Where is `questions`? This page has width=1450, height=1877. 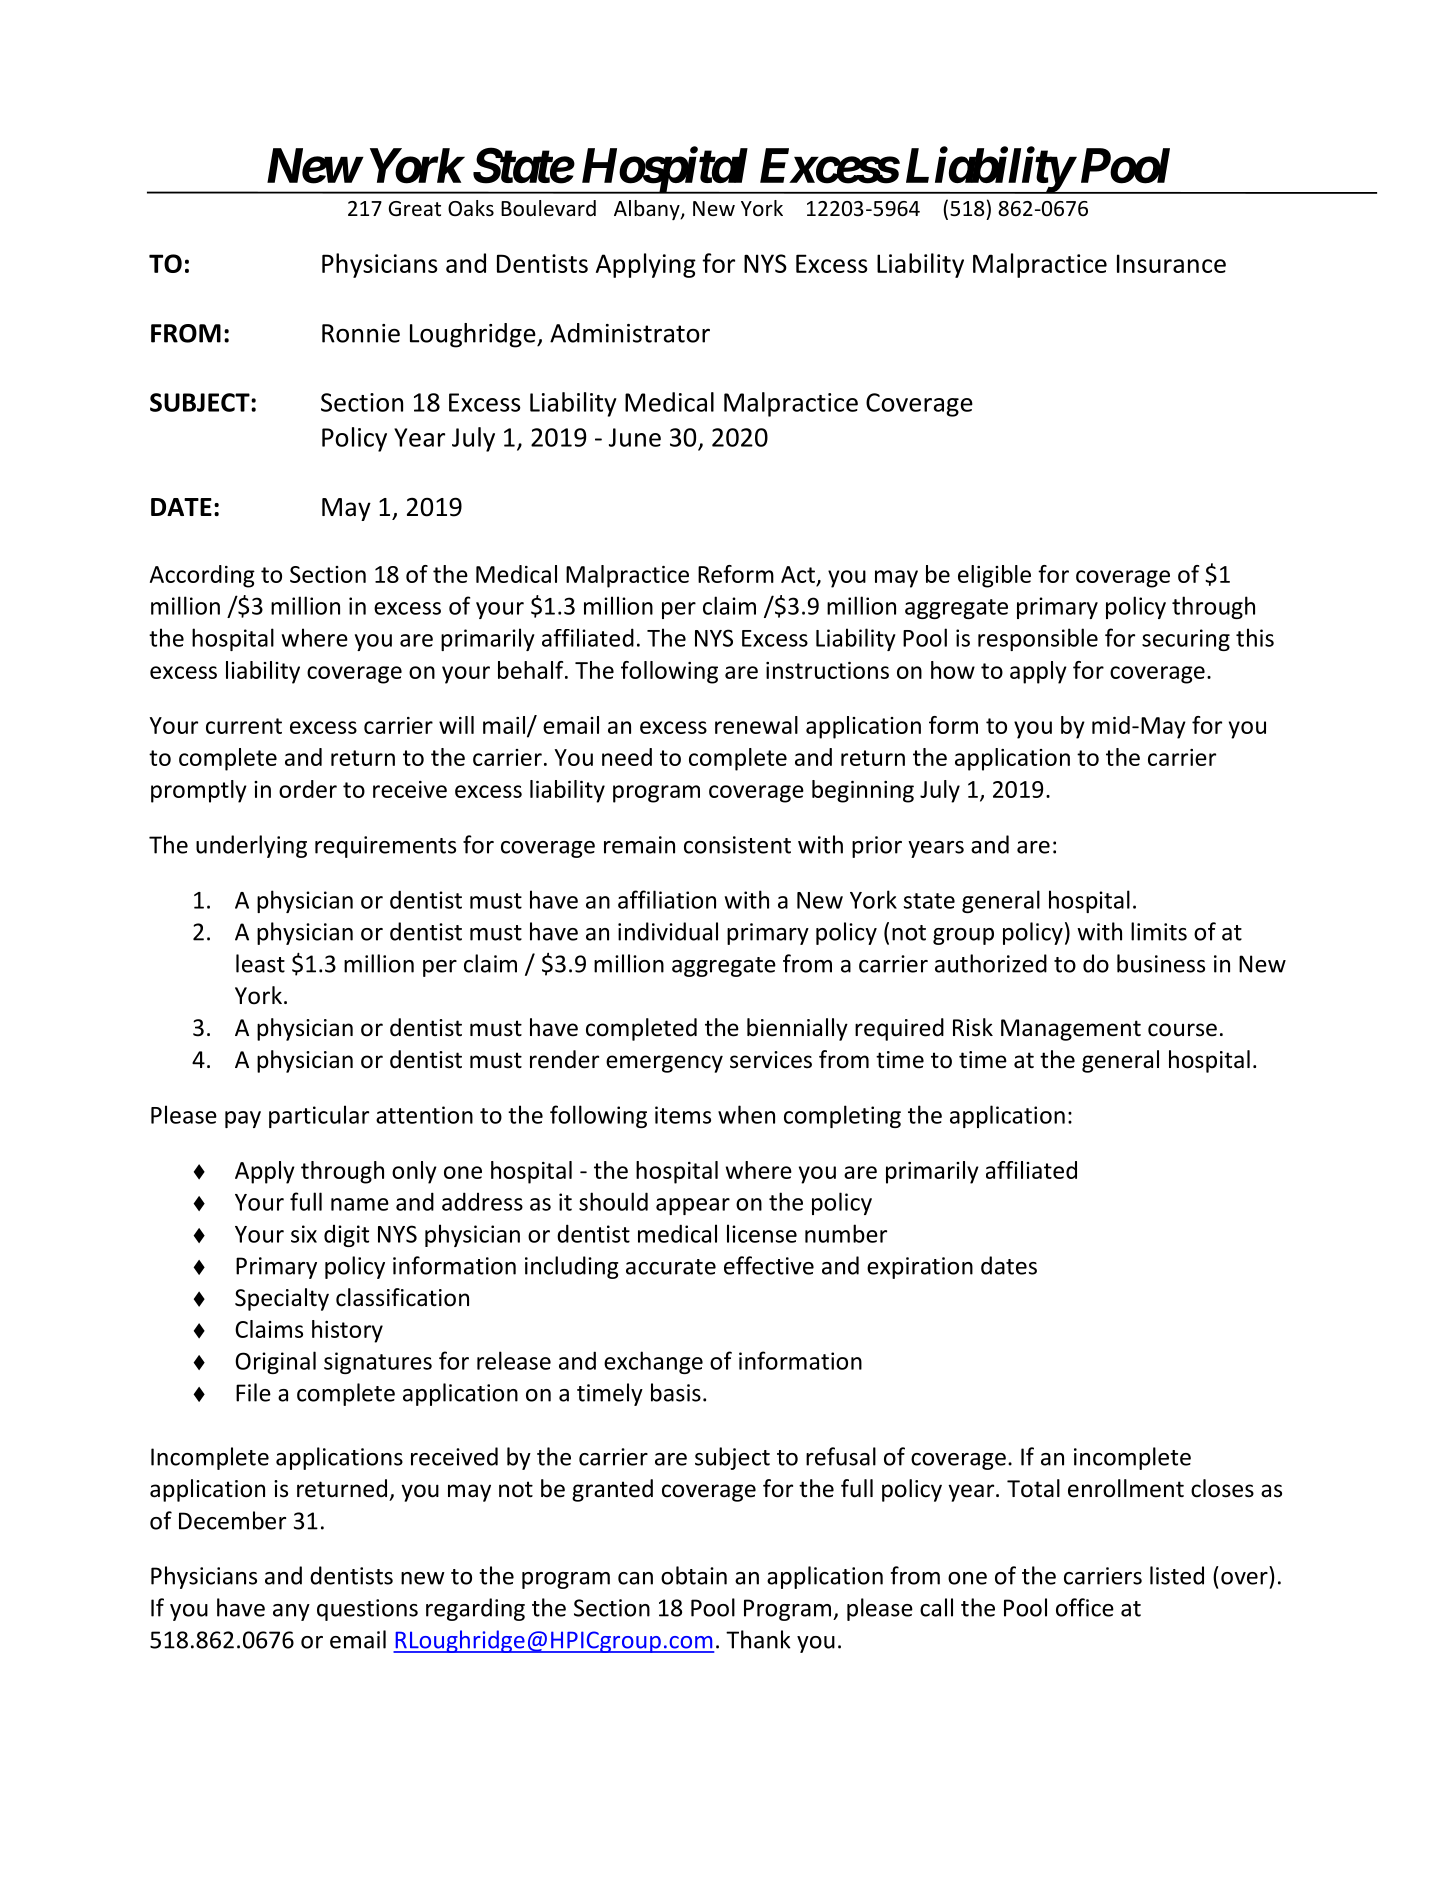 questions is located at coordinates (367, 1610).
